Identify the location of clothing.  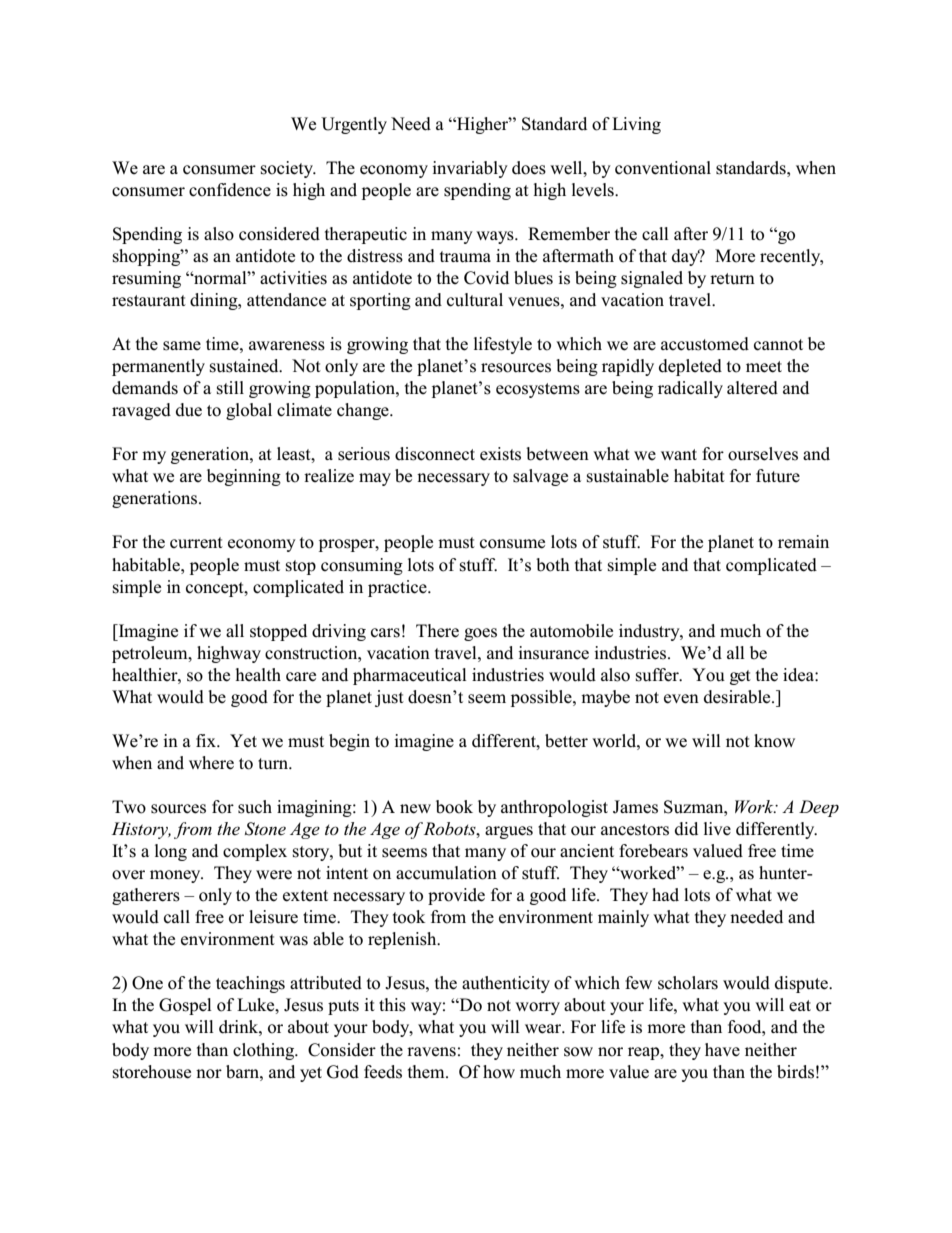
(265, 1051).
